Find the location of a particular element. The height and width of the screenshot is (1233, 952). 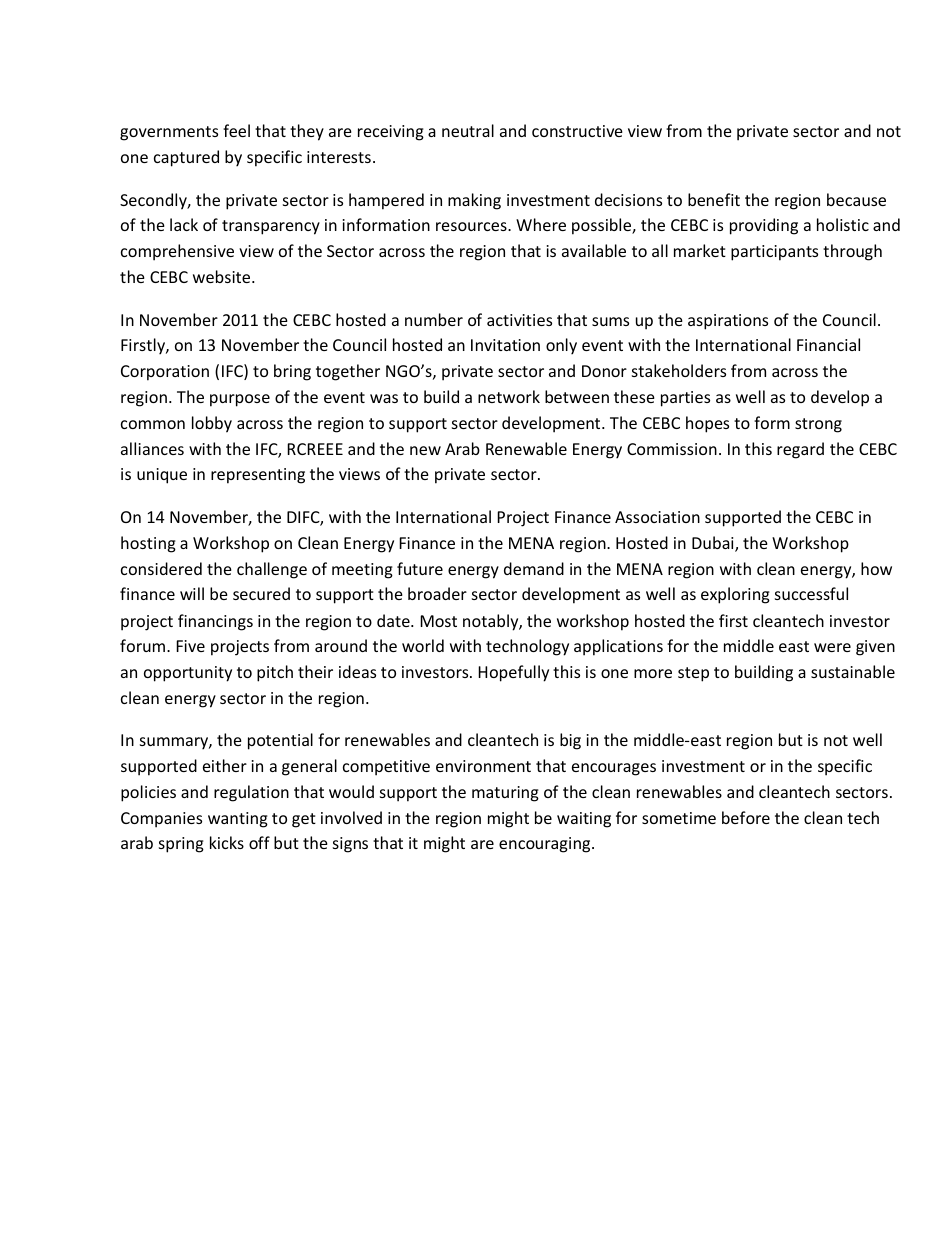

feel is located at coordinates (236, 130).
